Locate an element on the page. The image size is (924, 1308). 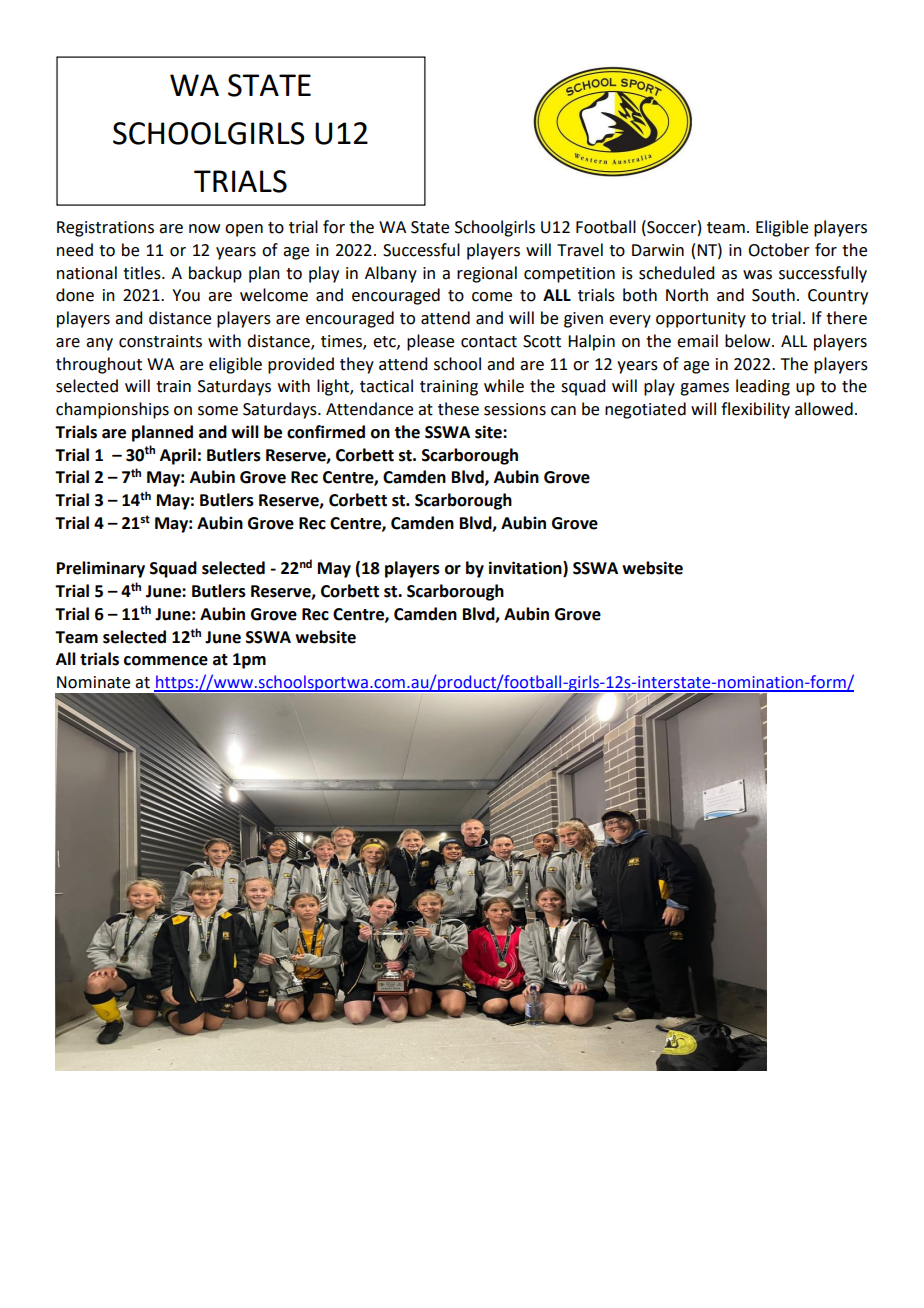
invitation is located at coordinates (526, 569).
